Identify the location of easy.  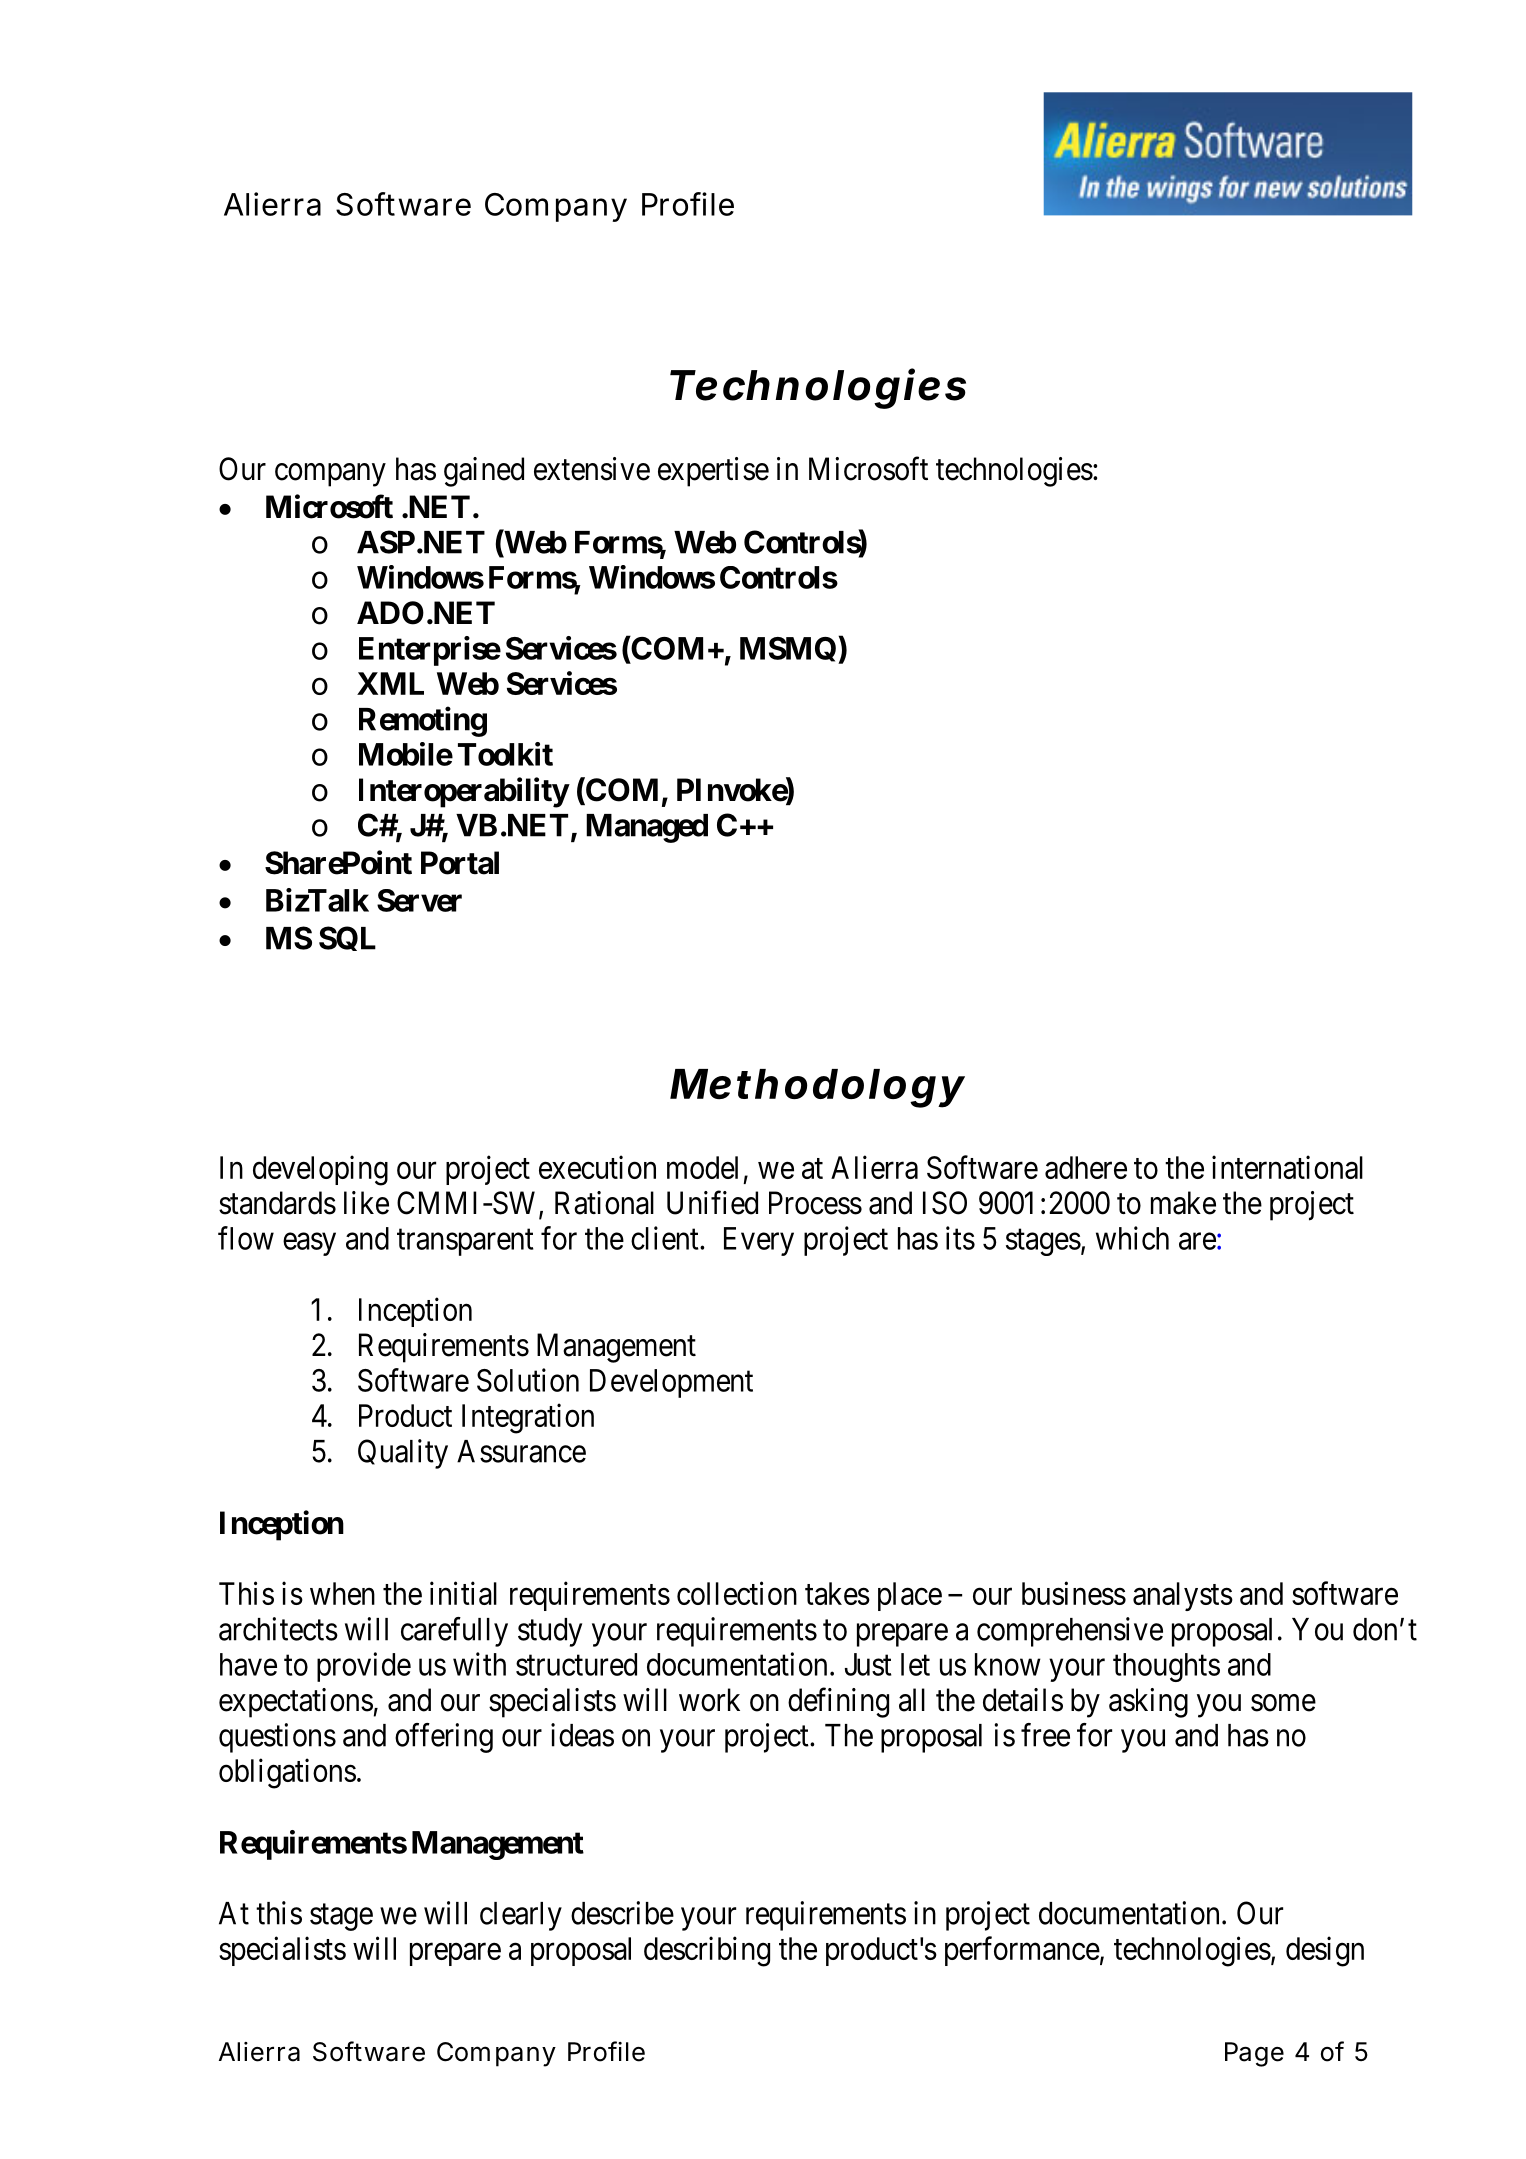
(309, 1244).
